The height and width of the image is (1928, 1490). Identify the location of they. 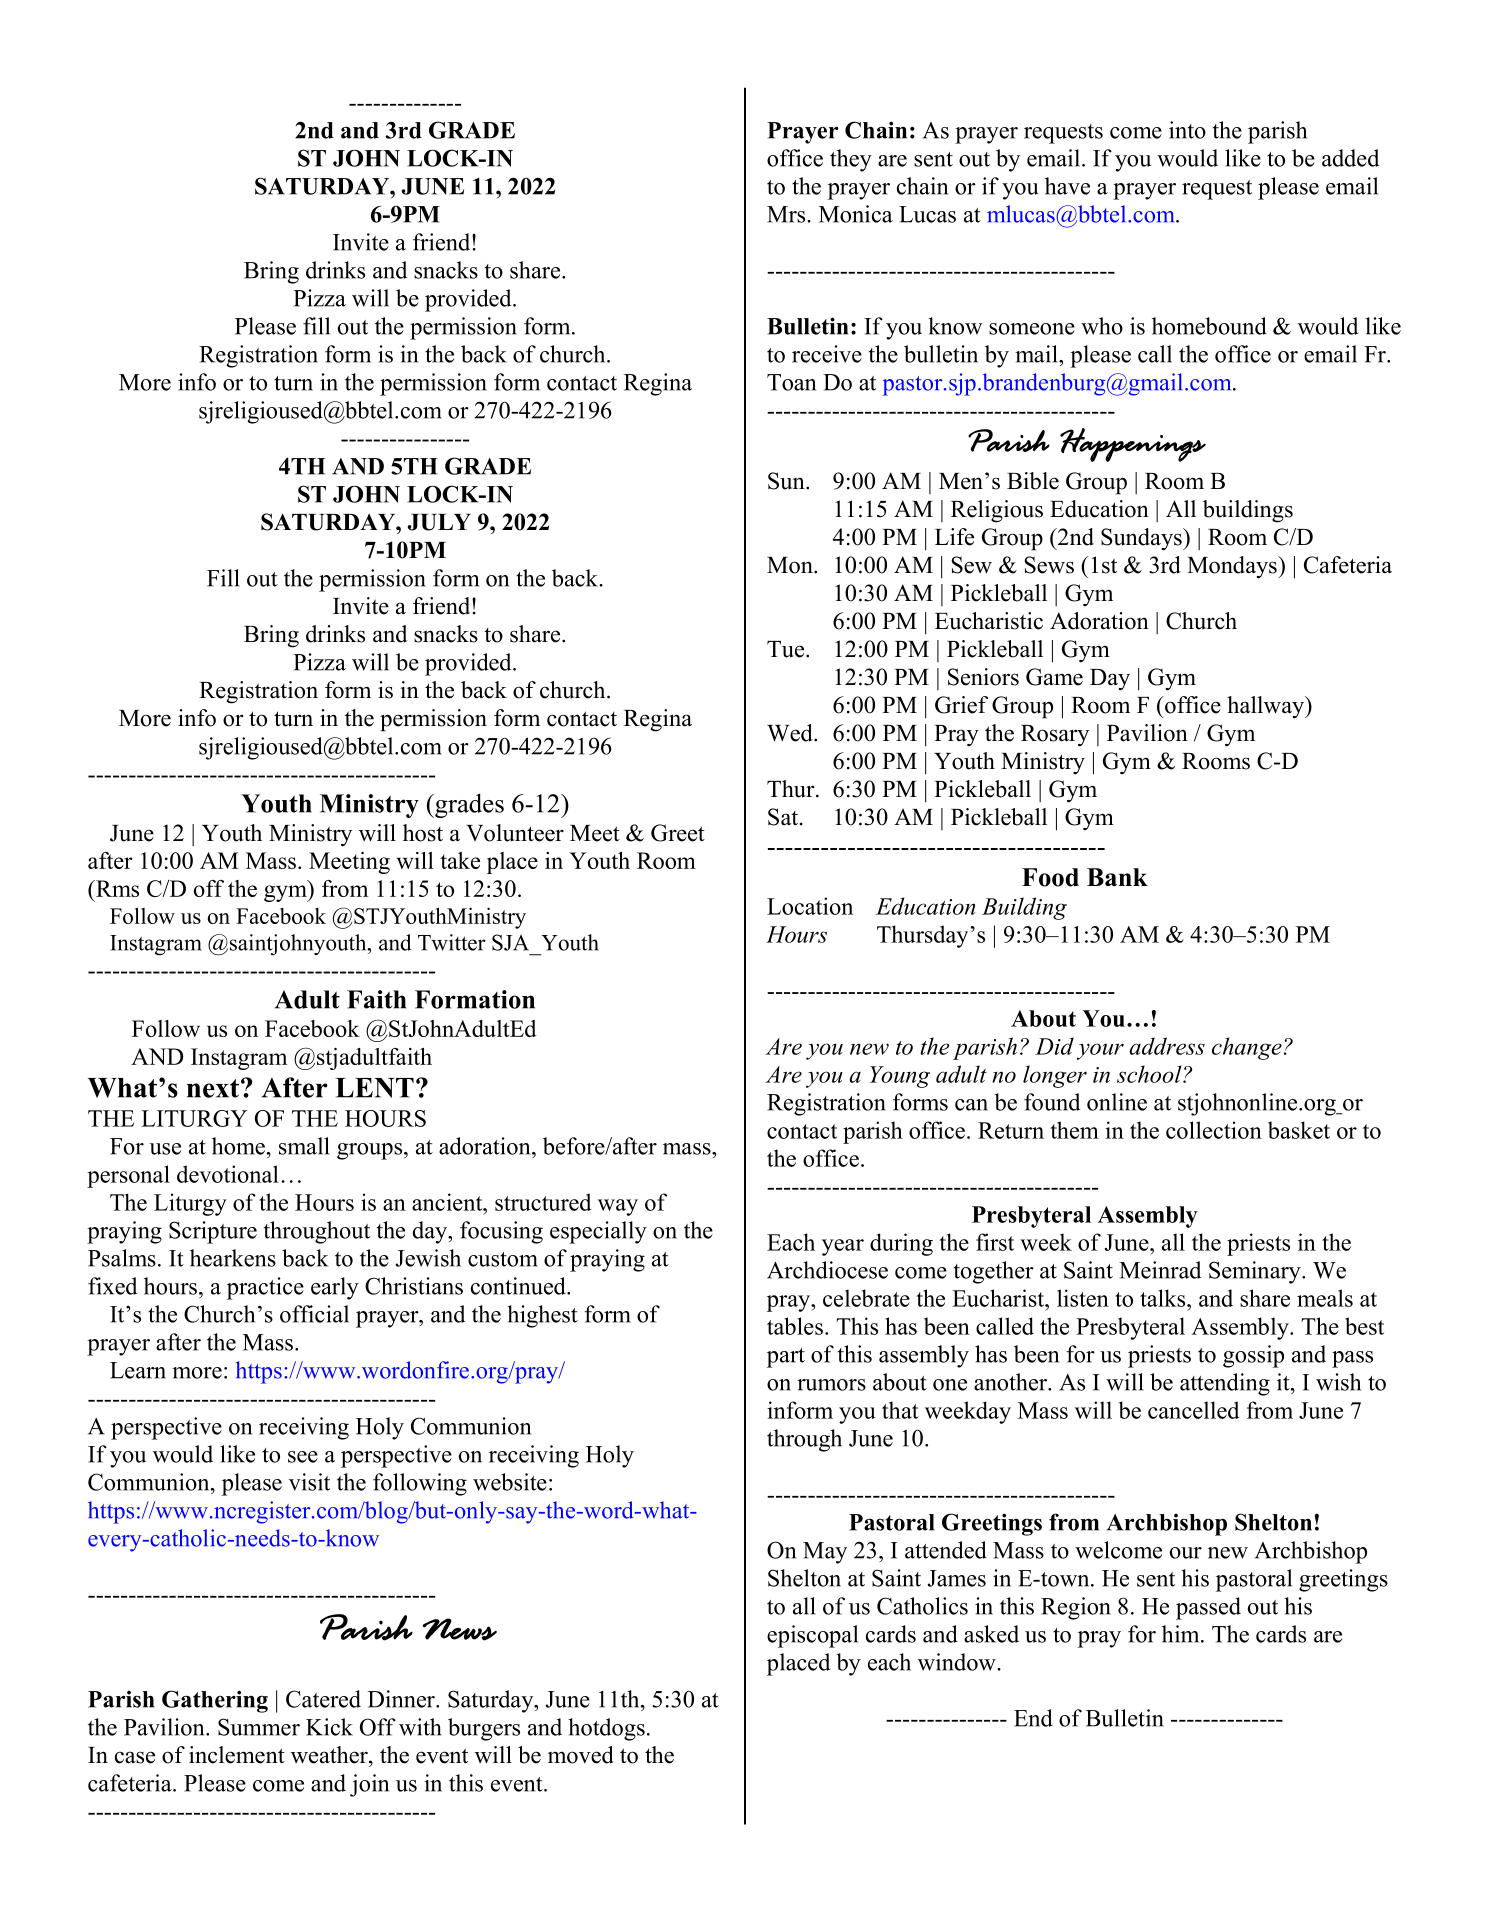
(851, 160).
